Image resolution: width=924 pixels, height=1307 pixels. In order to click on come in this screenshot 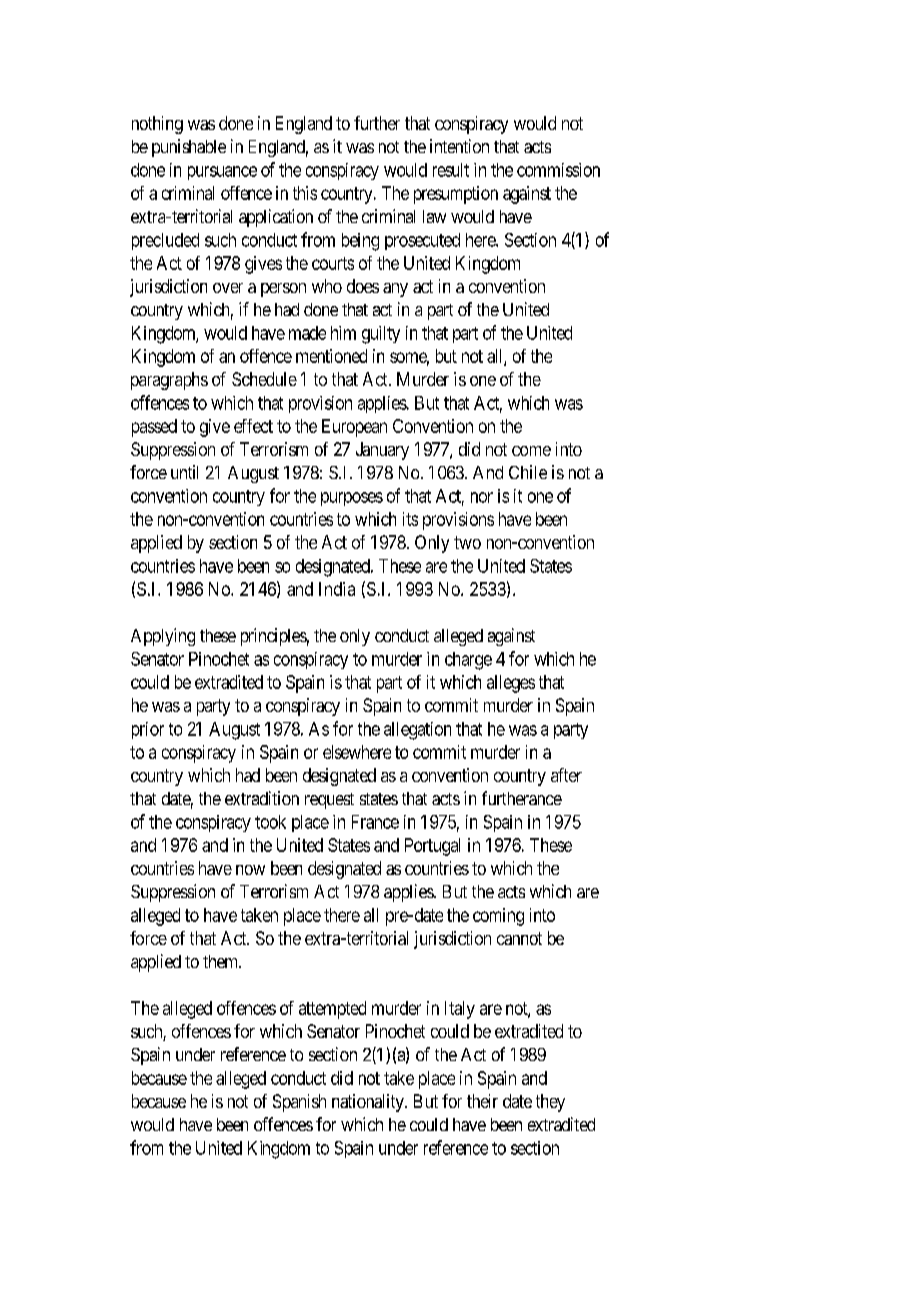, I will do `click(531, 451)`.
